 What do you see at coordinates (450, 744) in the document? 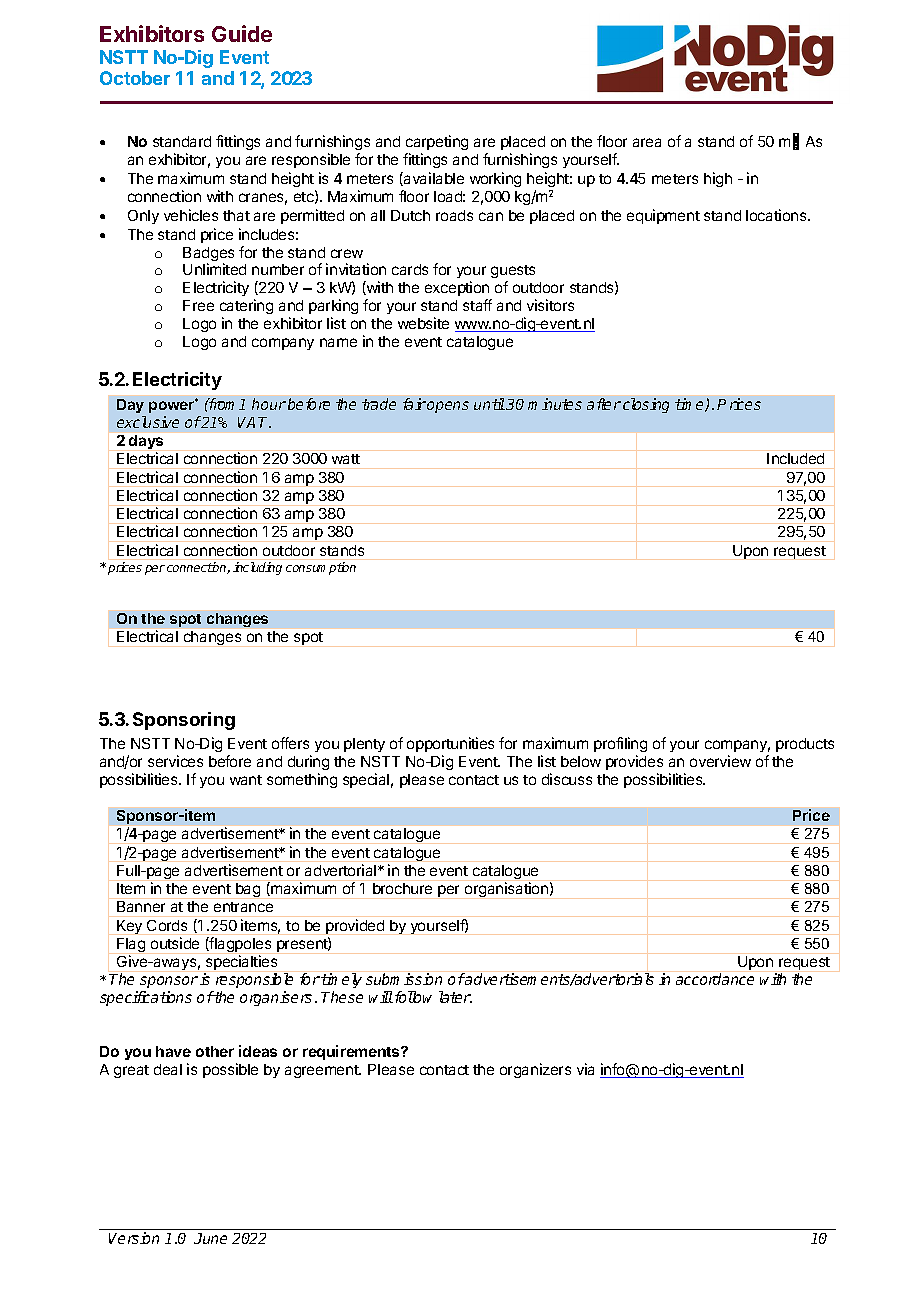
I see `opportunities` at bounding box center [450, 744].
